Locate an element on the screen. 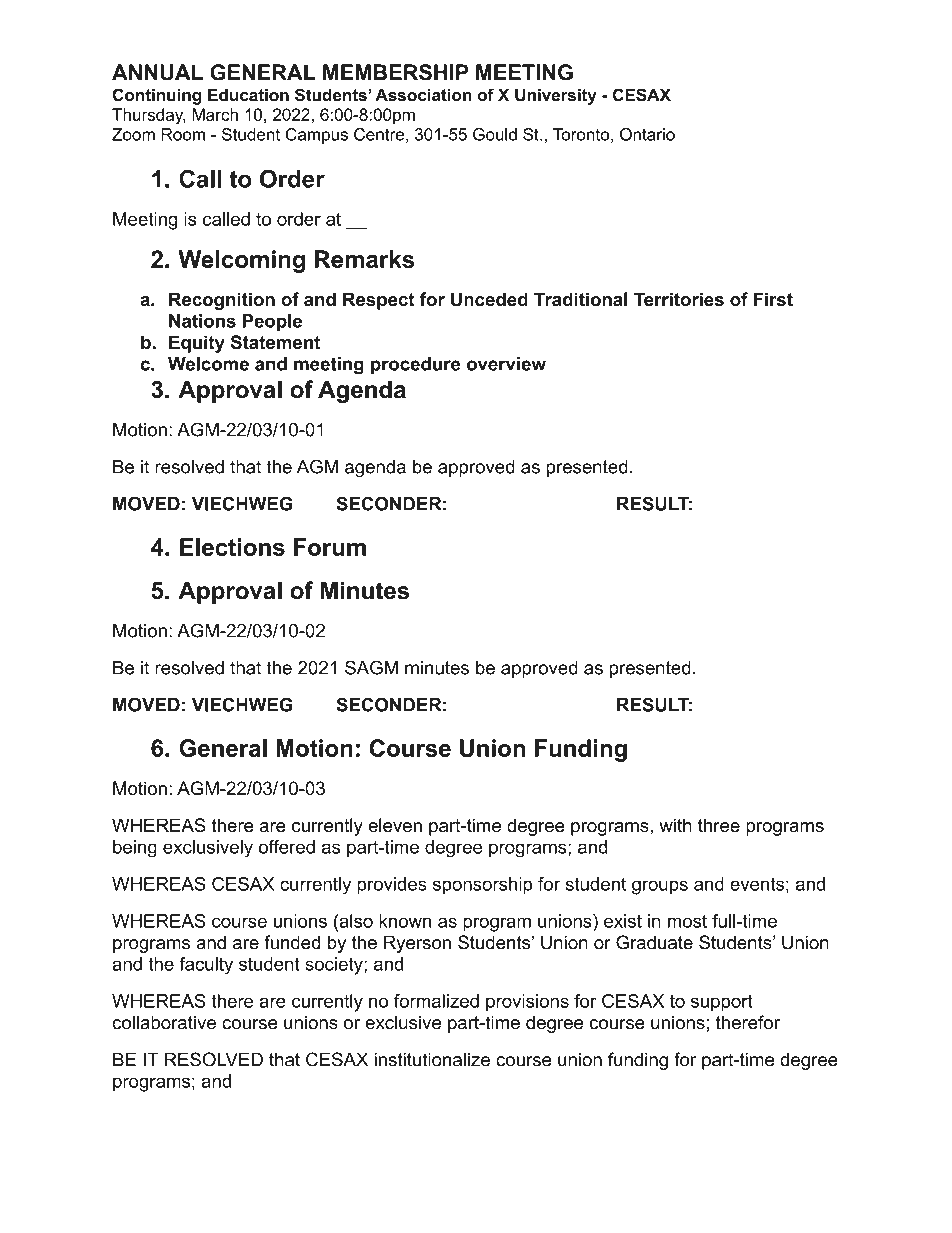  faculty is located at coordinates (206, 966).
